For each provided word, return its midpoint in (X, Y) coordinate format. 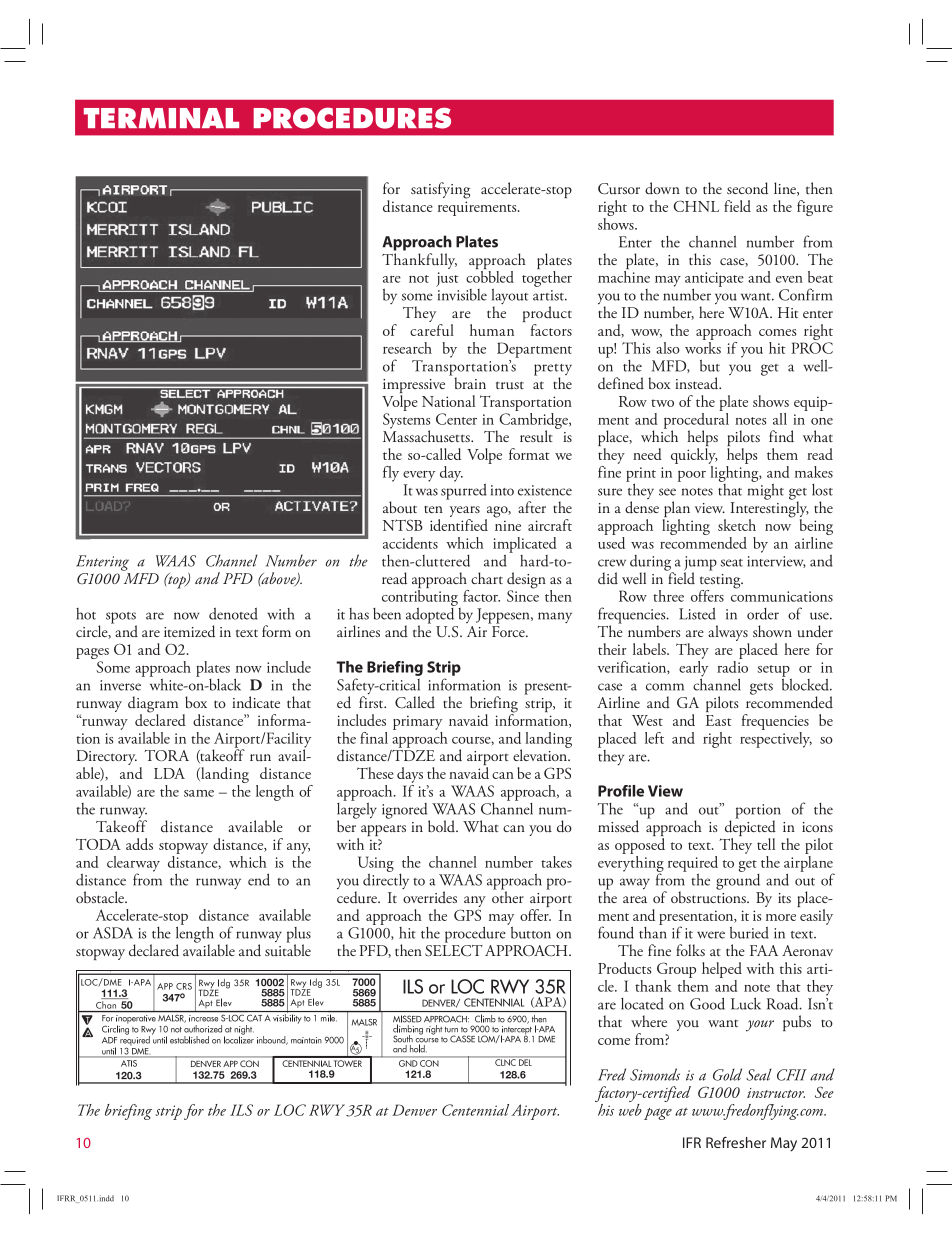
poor (692, 476)
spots (121, 619)
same (199, 793)
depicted (750, 828)
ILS (241, 1110)
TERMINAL (161, 118)
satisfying (440, 190)
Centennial (475, 1110)
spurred (464, 490)
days (410, 775)
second (747, 188)
